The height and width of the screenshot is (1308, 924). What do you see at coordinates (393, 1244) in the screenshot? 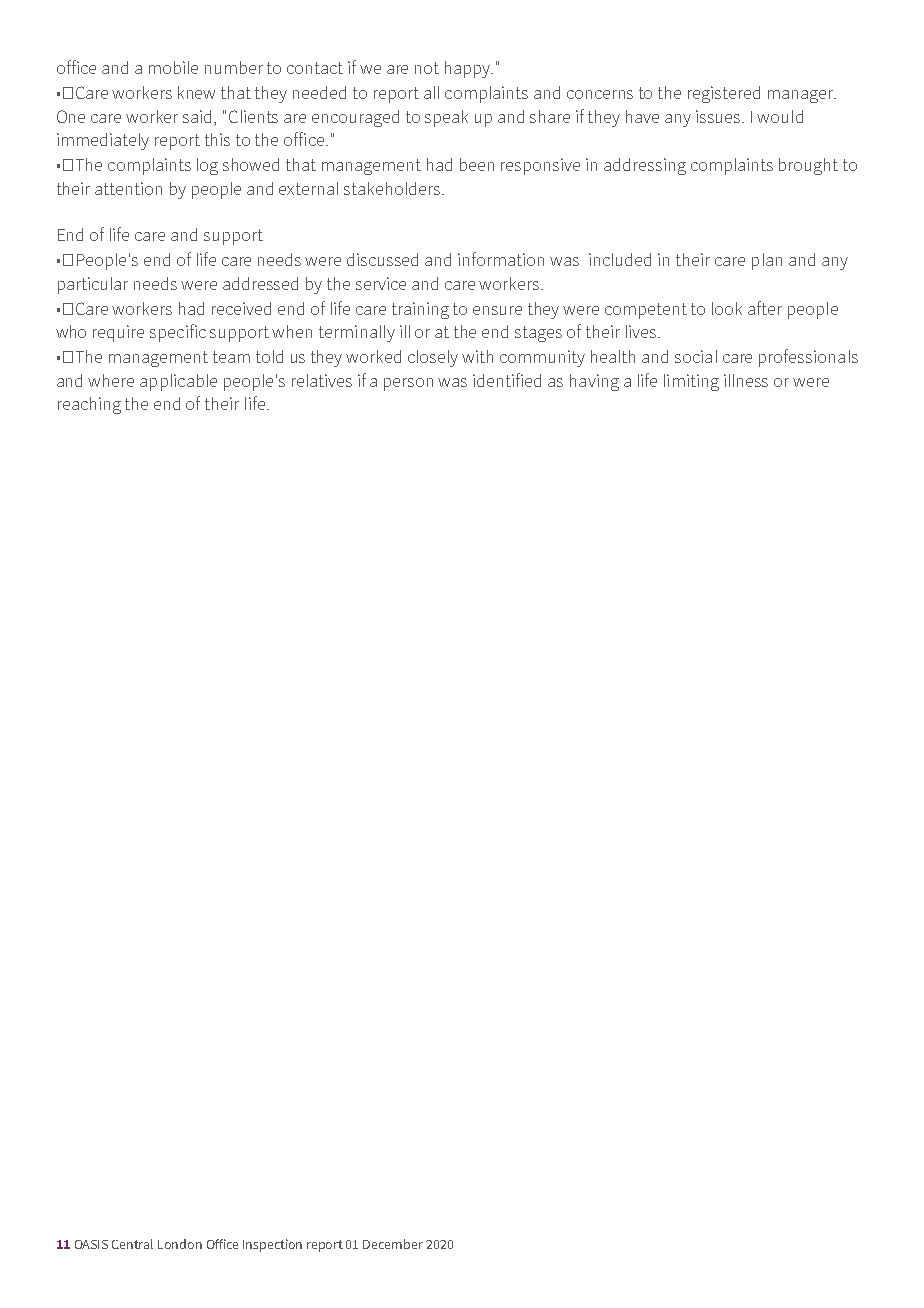
I see `December` at bounding box center [393, 1244].
